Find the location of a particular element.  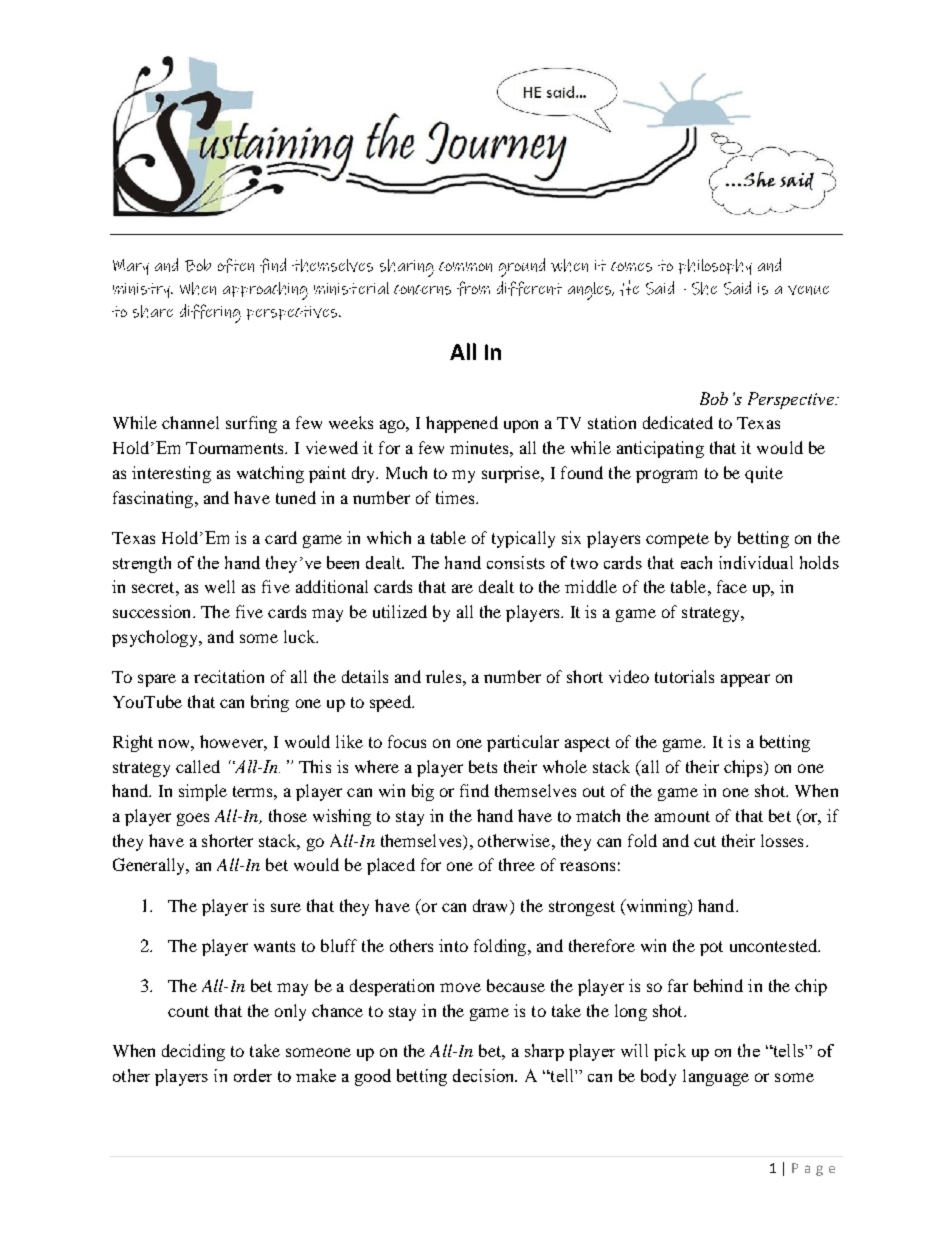

decision is located at coordinates (485, 1075).
